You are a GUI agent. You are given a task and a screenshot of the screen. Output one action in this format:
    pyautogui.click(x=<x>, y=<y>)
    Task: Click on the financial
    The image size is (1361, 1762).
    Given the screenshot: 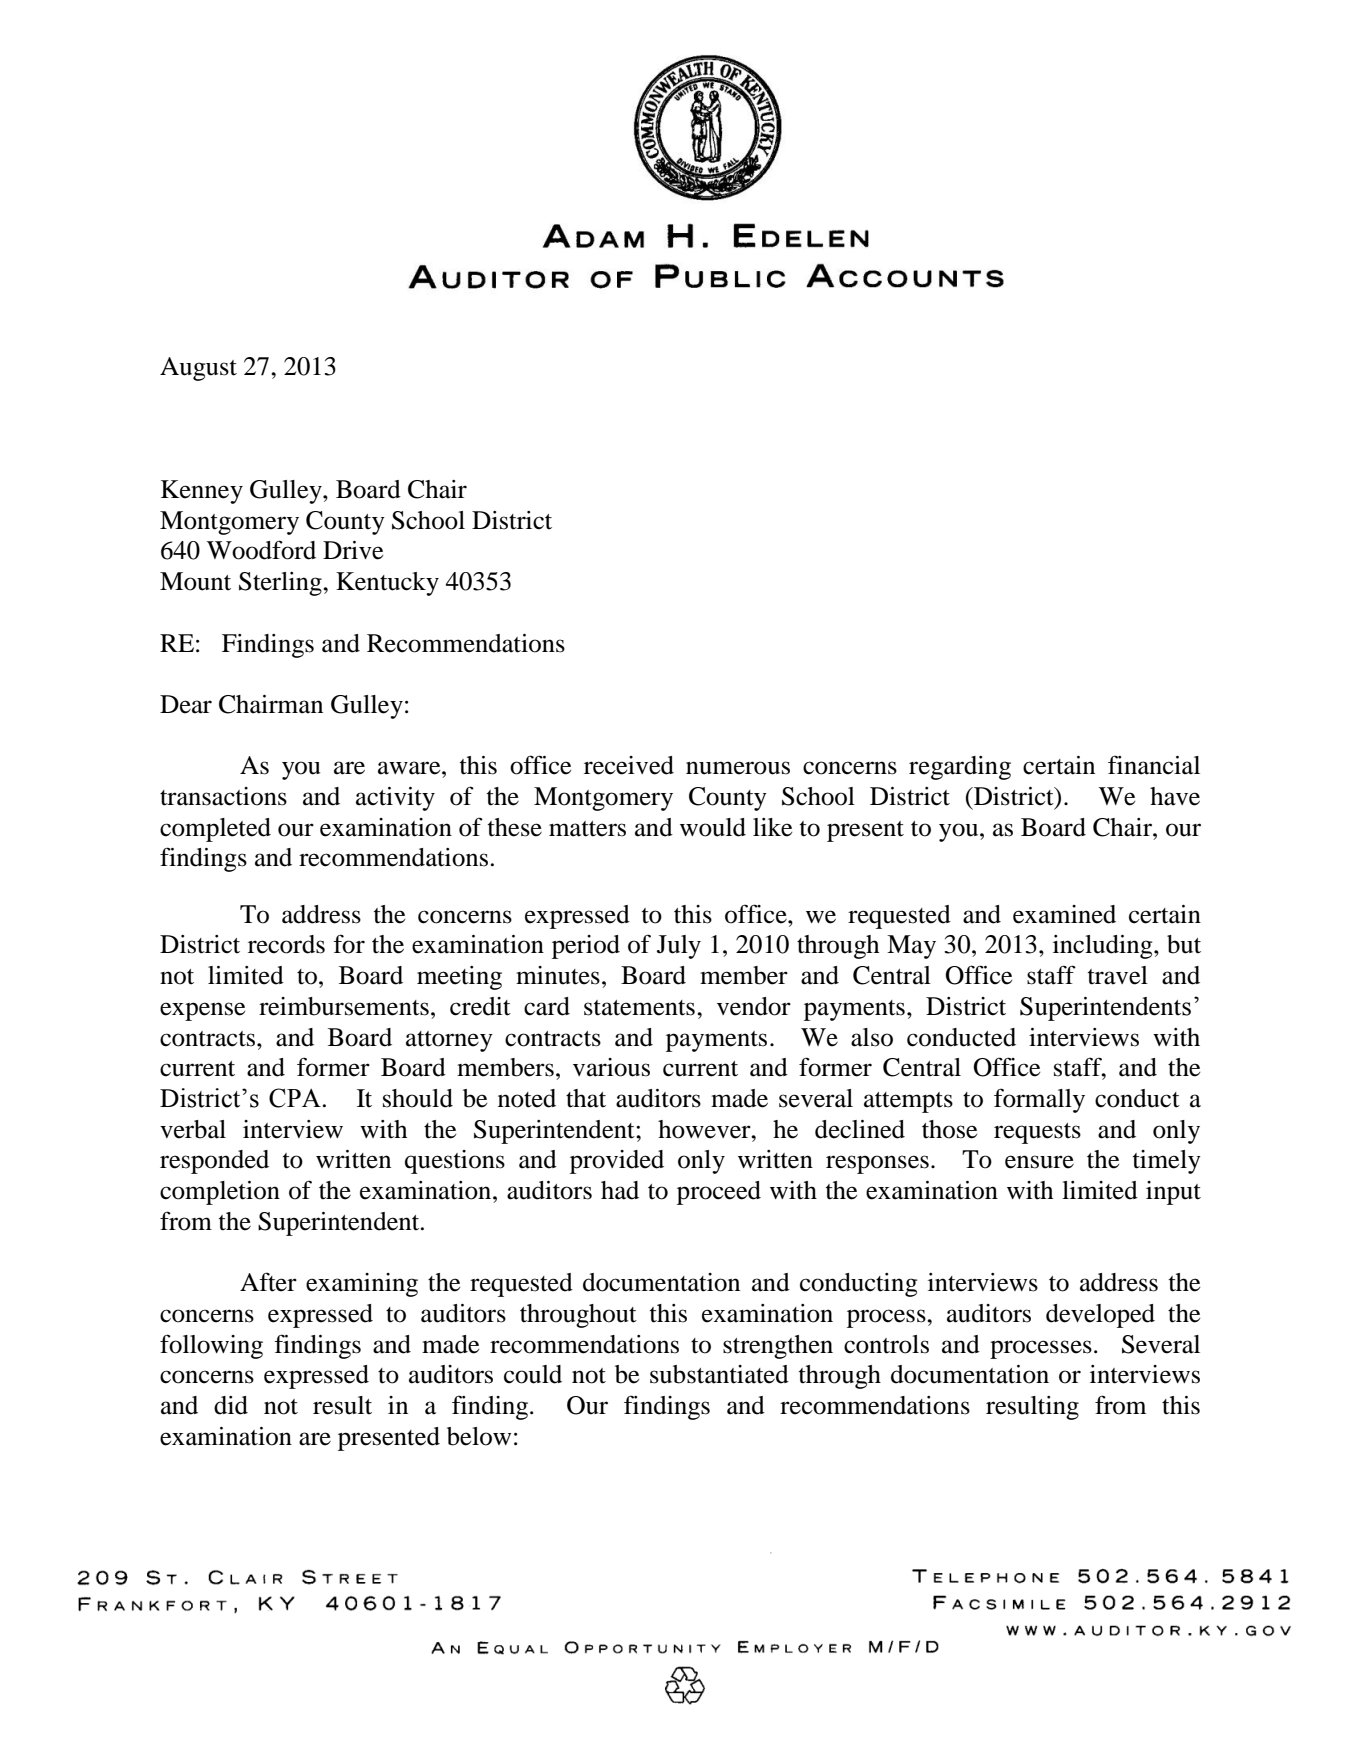 What is the action you would take?
    pyautogui.click(x=1154, y=765)
